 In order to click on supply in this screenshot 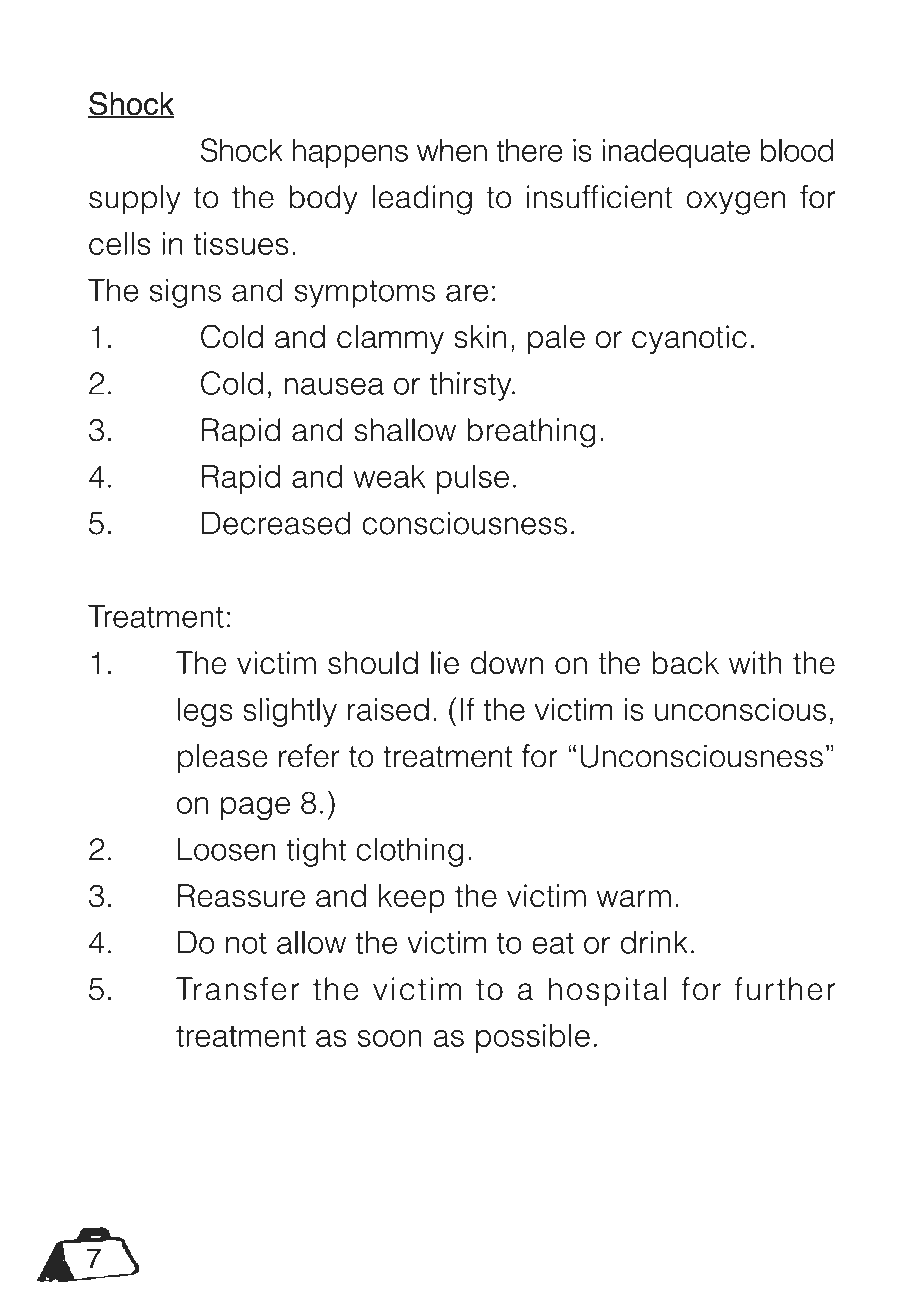, I will do `click(135, 200)`.
